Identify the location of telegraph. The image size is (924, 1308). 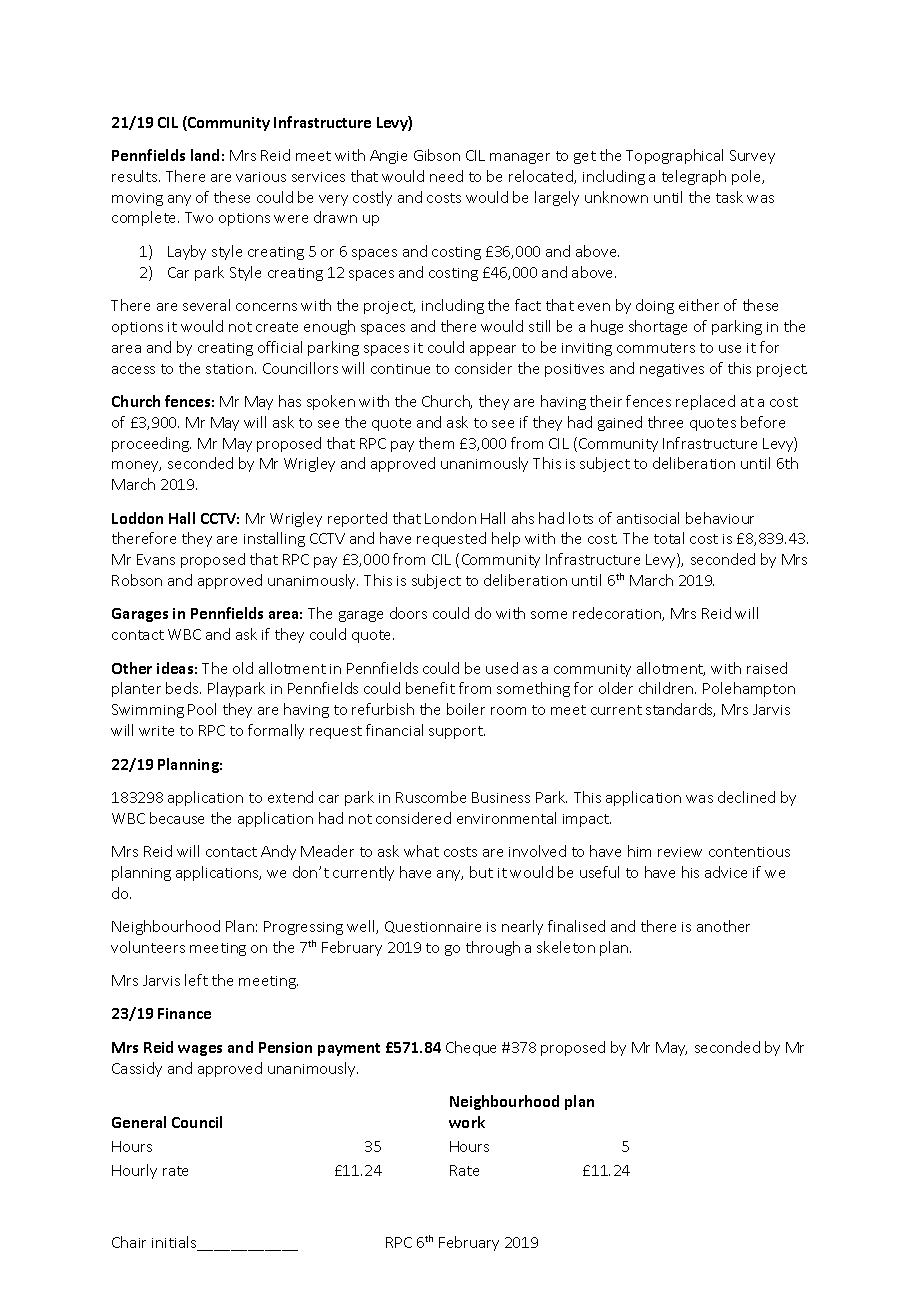
(694, 177).
